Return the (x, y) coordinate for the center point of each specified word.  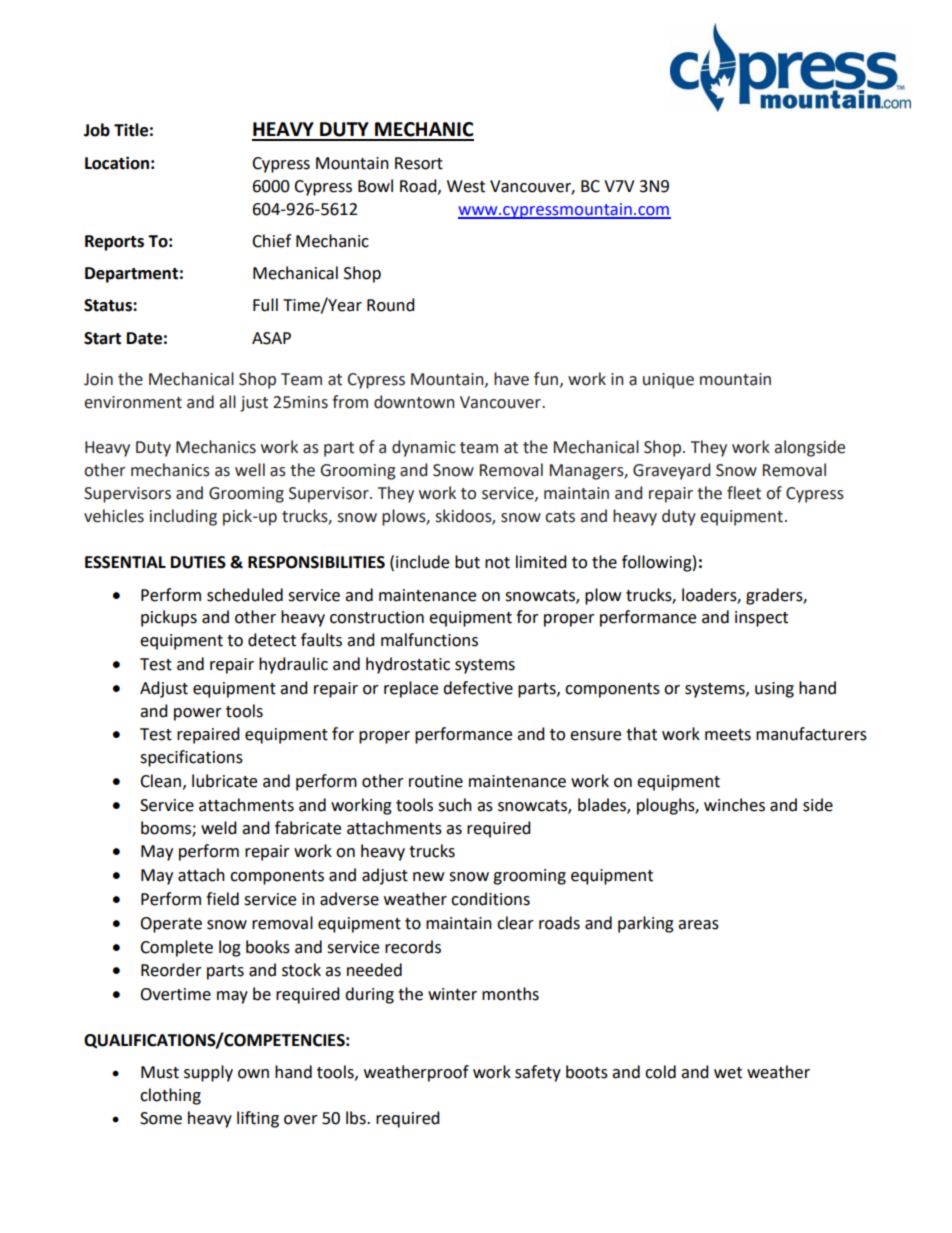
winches (734, 805)
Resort (419, 163)
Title (131, 130)
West (466, 186)
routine (436, 781)
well (250, 470)
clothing (170, 1096)
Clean (160, 781)
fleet (744, 493)
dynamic (424, 448)
